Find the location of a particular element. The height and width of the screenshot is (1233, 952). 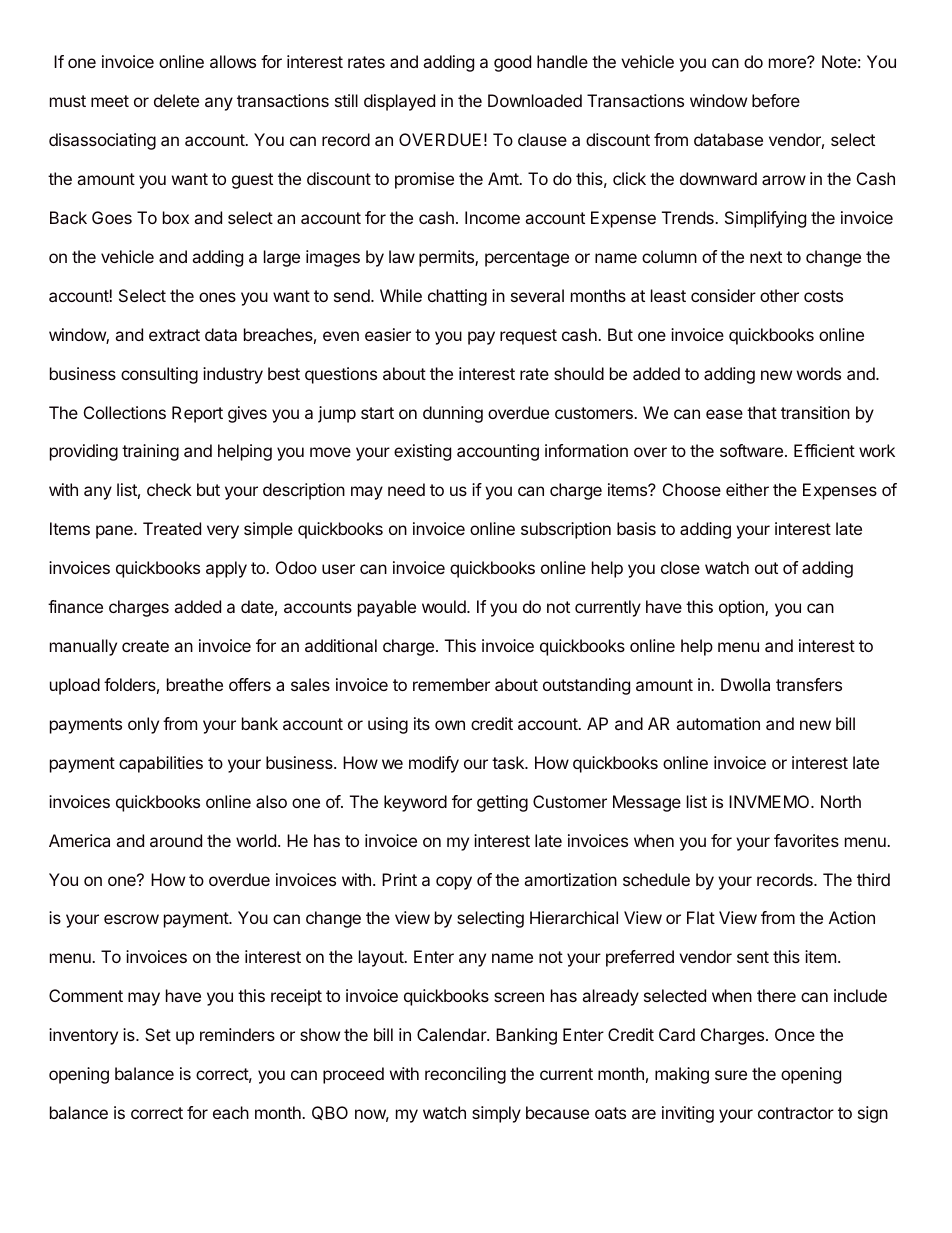

delete is located at coordinates (176, 100).
